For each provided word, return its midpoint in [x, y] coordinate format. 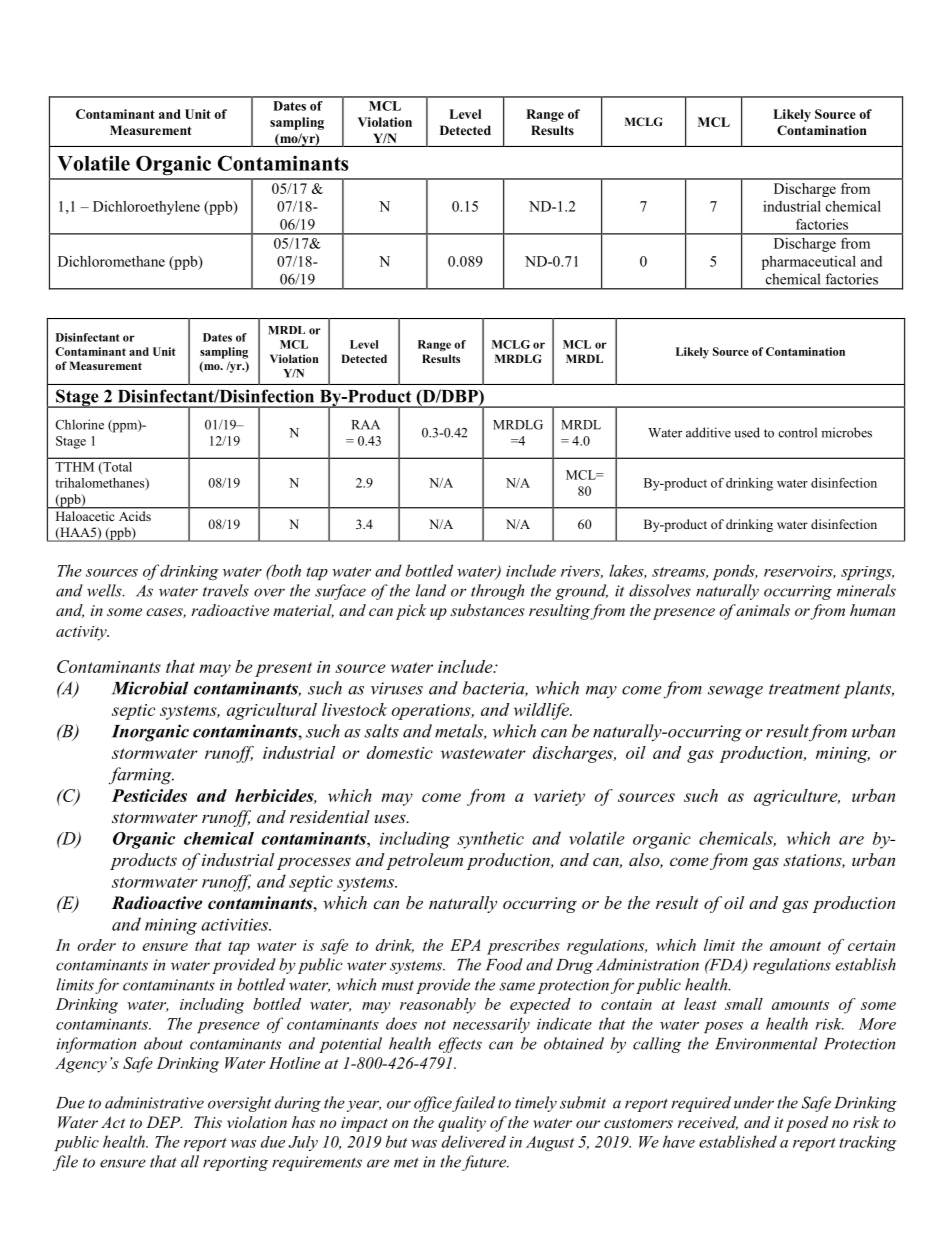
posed [807, 1124]
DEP [164, 1122]
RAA [365, 425]
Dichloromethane [111, 261]
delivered [474, 1141]
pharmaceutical [809, 263]
